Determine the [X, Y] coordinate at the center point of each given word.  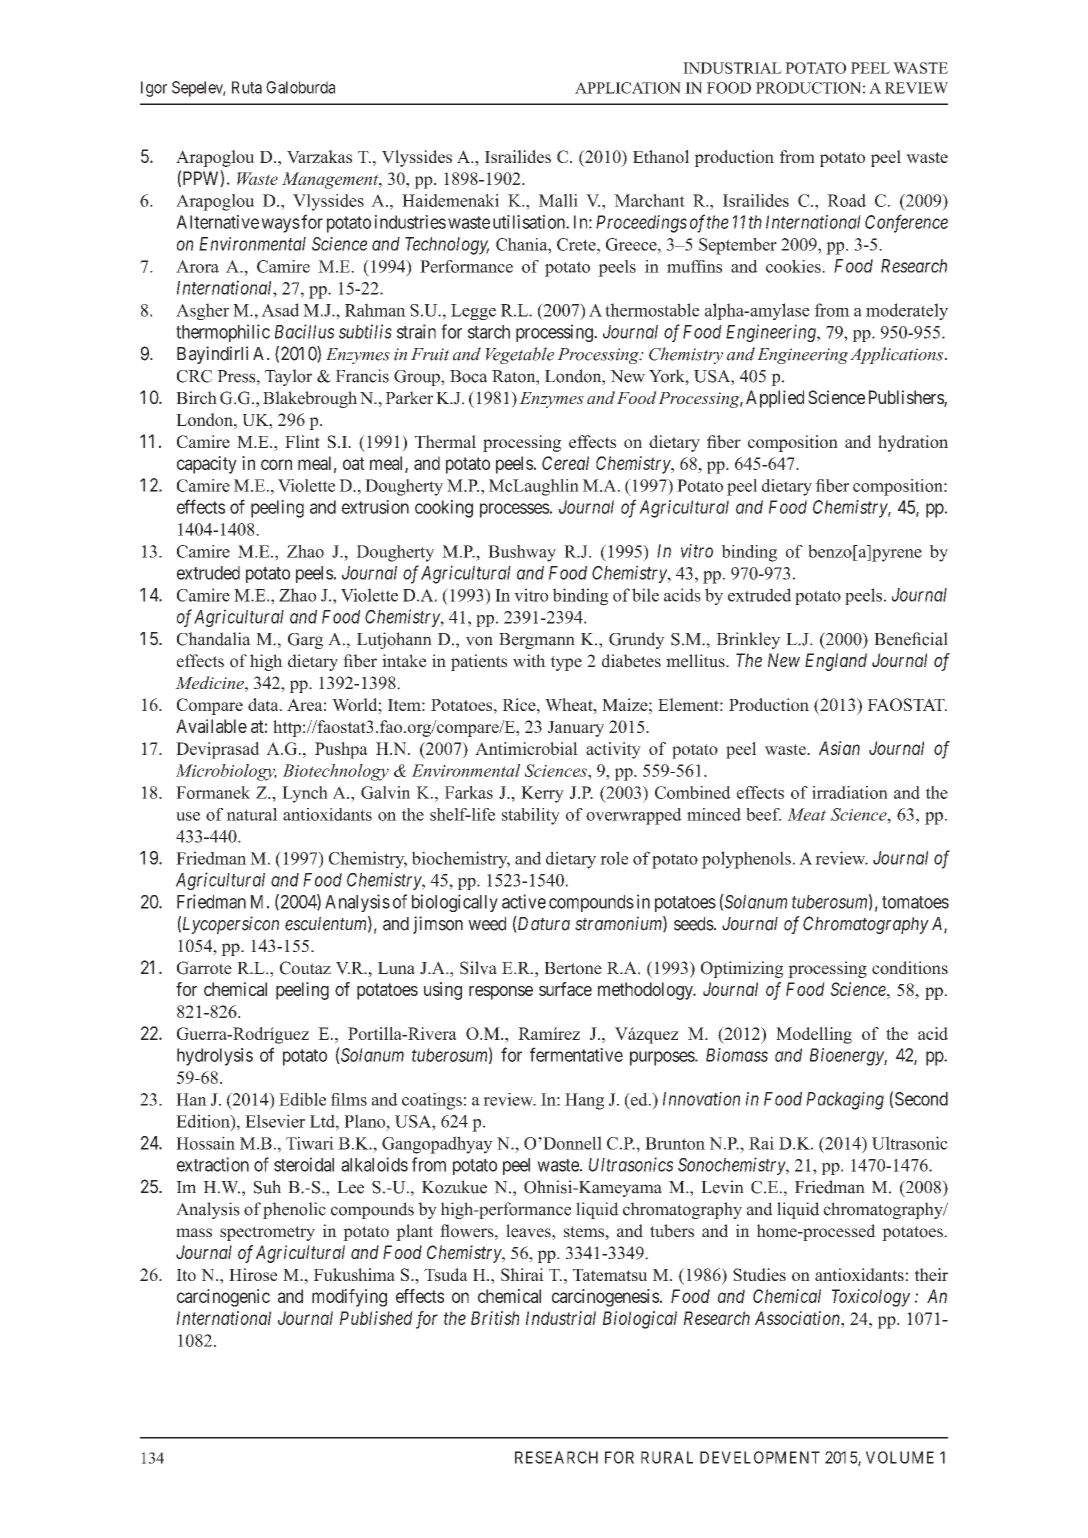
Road [846, 200]
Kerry [542, 794]
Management [331, 180]
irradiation [850, 792]
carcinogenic [223, 1298]
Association [798, 1318]
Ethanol [661, 156]
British [495, 1318]
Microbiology [226, 772]
